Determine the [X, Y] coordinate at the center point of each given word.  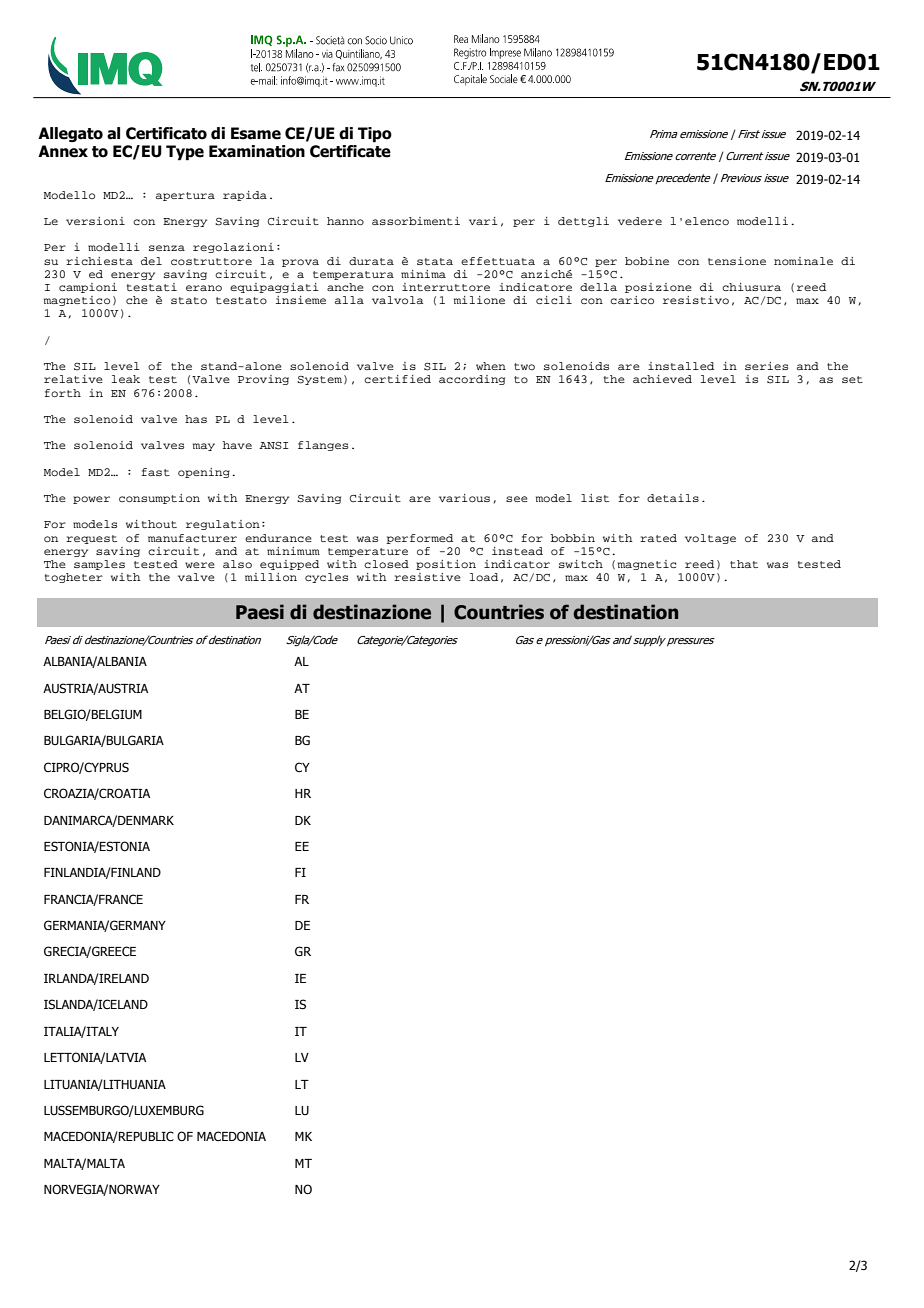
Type [185, 152]
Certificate [350, 151]
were [200, 565]
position [446, 565]
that [744, 564]
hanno [345, 221]
